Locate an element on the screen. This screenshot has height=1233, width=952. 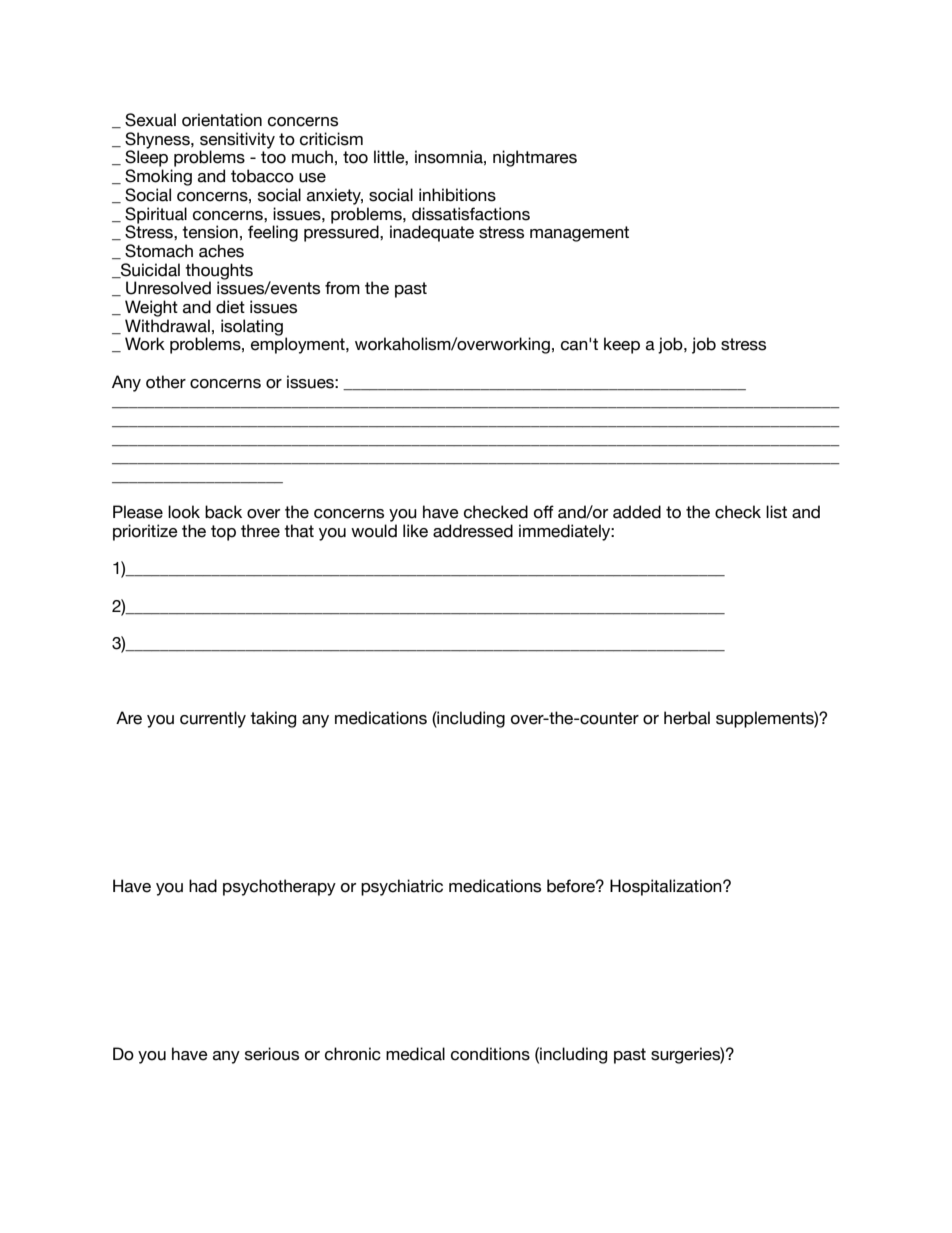
had is located at coordinates (203, 886).
